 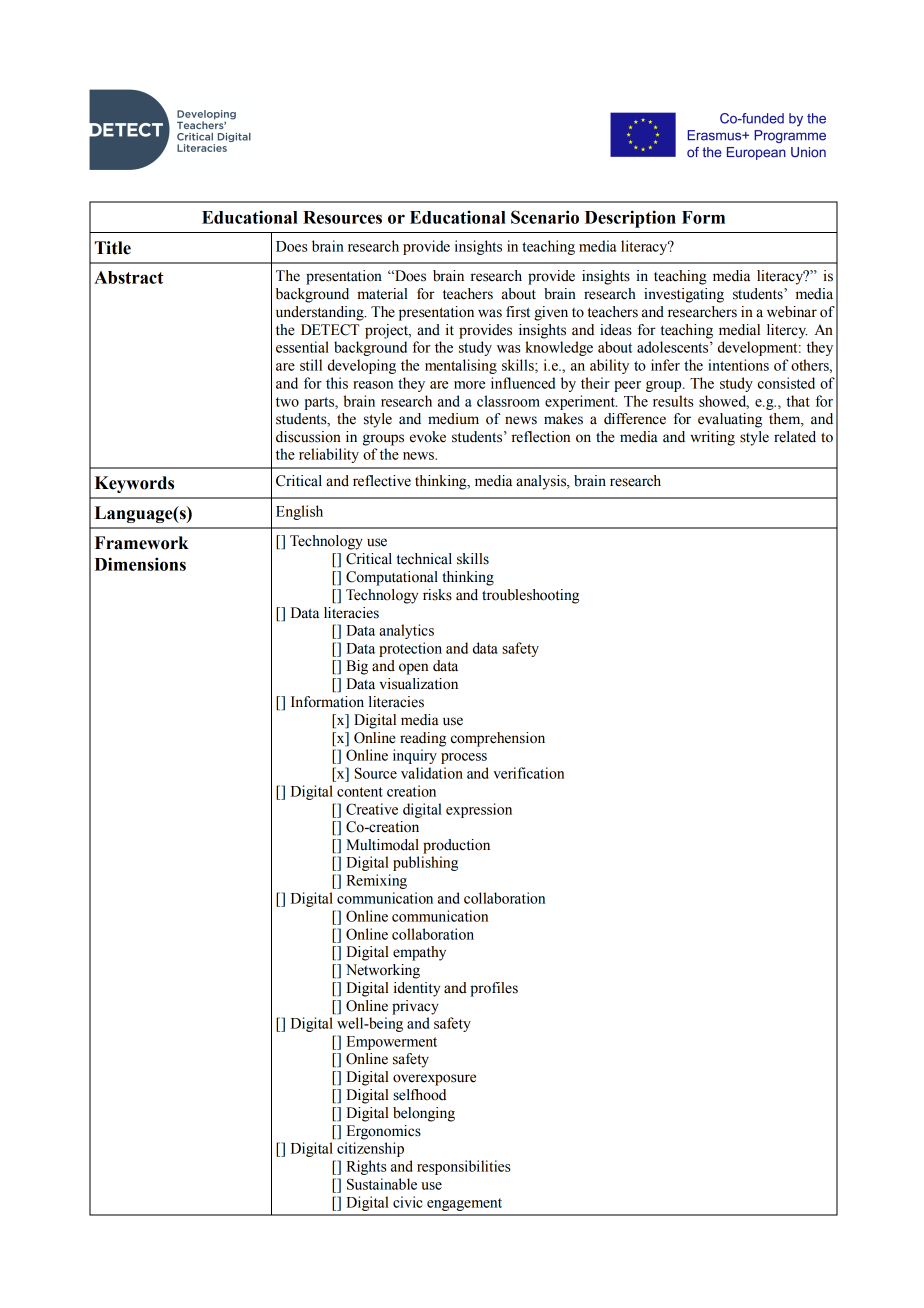 I want to click on investigating, so click(x=684, y=295).
